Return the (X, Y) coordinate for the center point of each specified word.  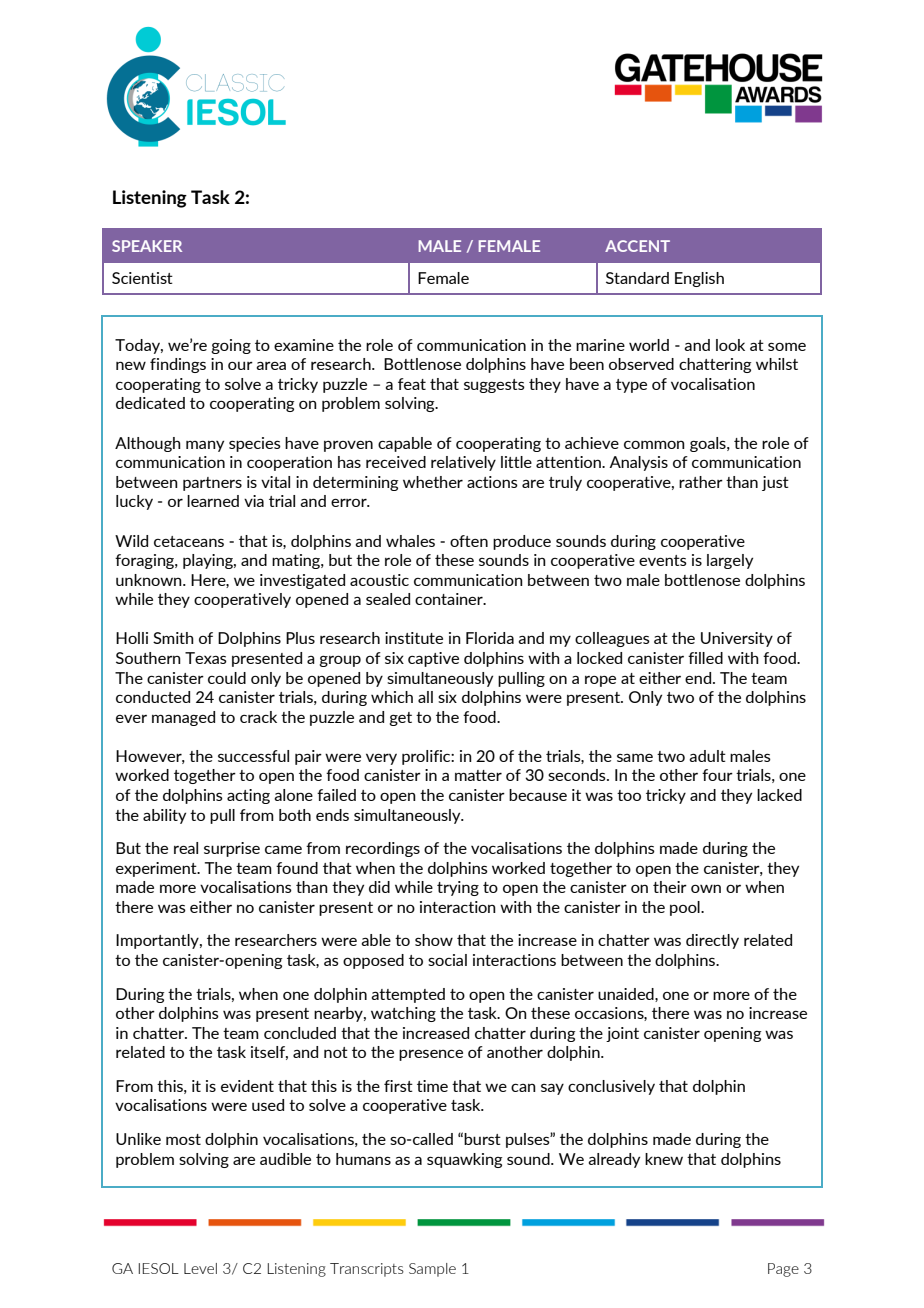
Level (200, 1268)
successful (253, 756)
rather (701, 482)
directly (712, 941)
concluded (300, 1033)
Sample (432, 1270)
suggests (494, 386)
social (447, 960)
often (469, 541)
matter (478, 775)
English (699, 279)
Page (783, 1270)
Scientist (142, 278)
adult (707, 756)
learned (213, 501)
